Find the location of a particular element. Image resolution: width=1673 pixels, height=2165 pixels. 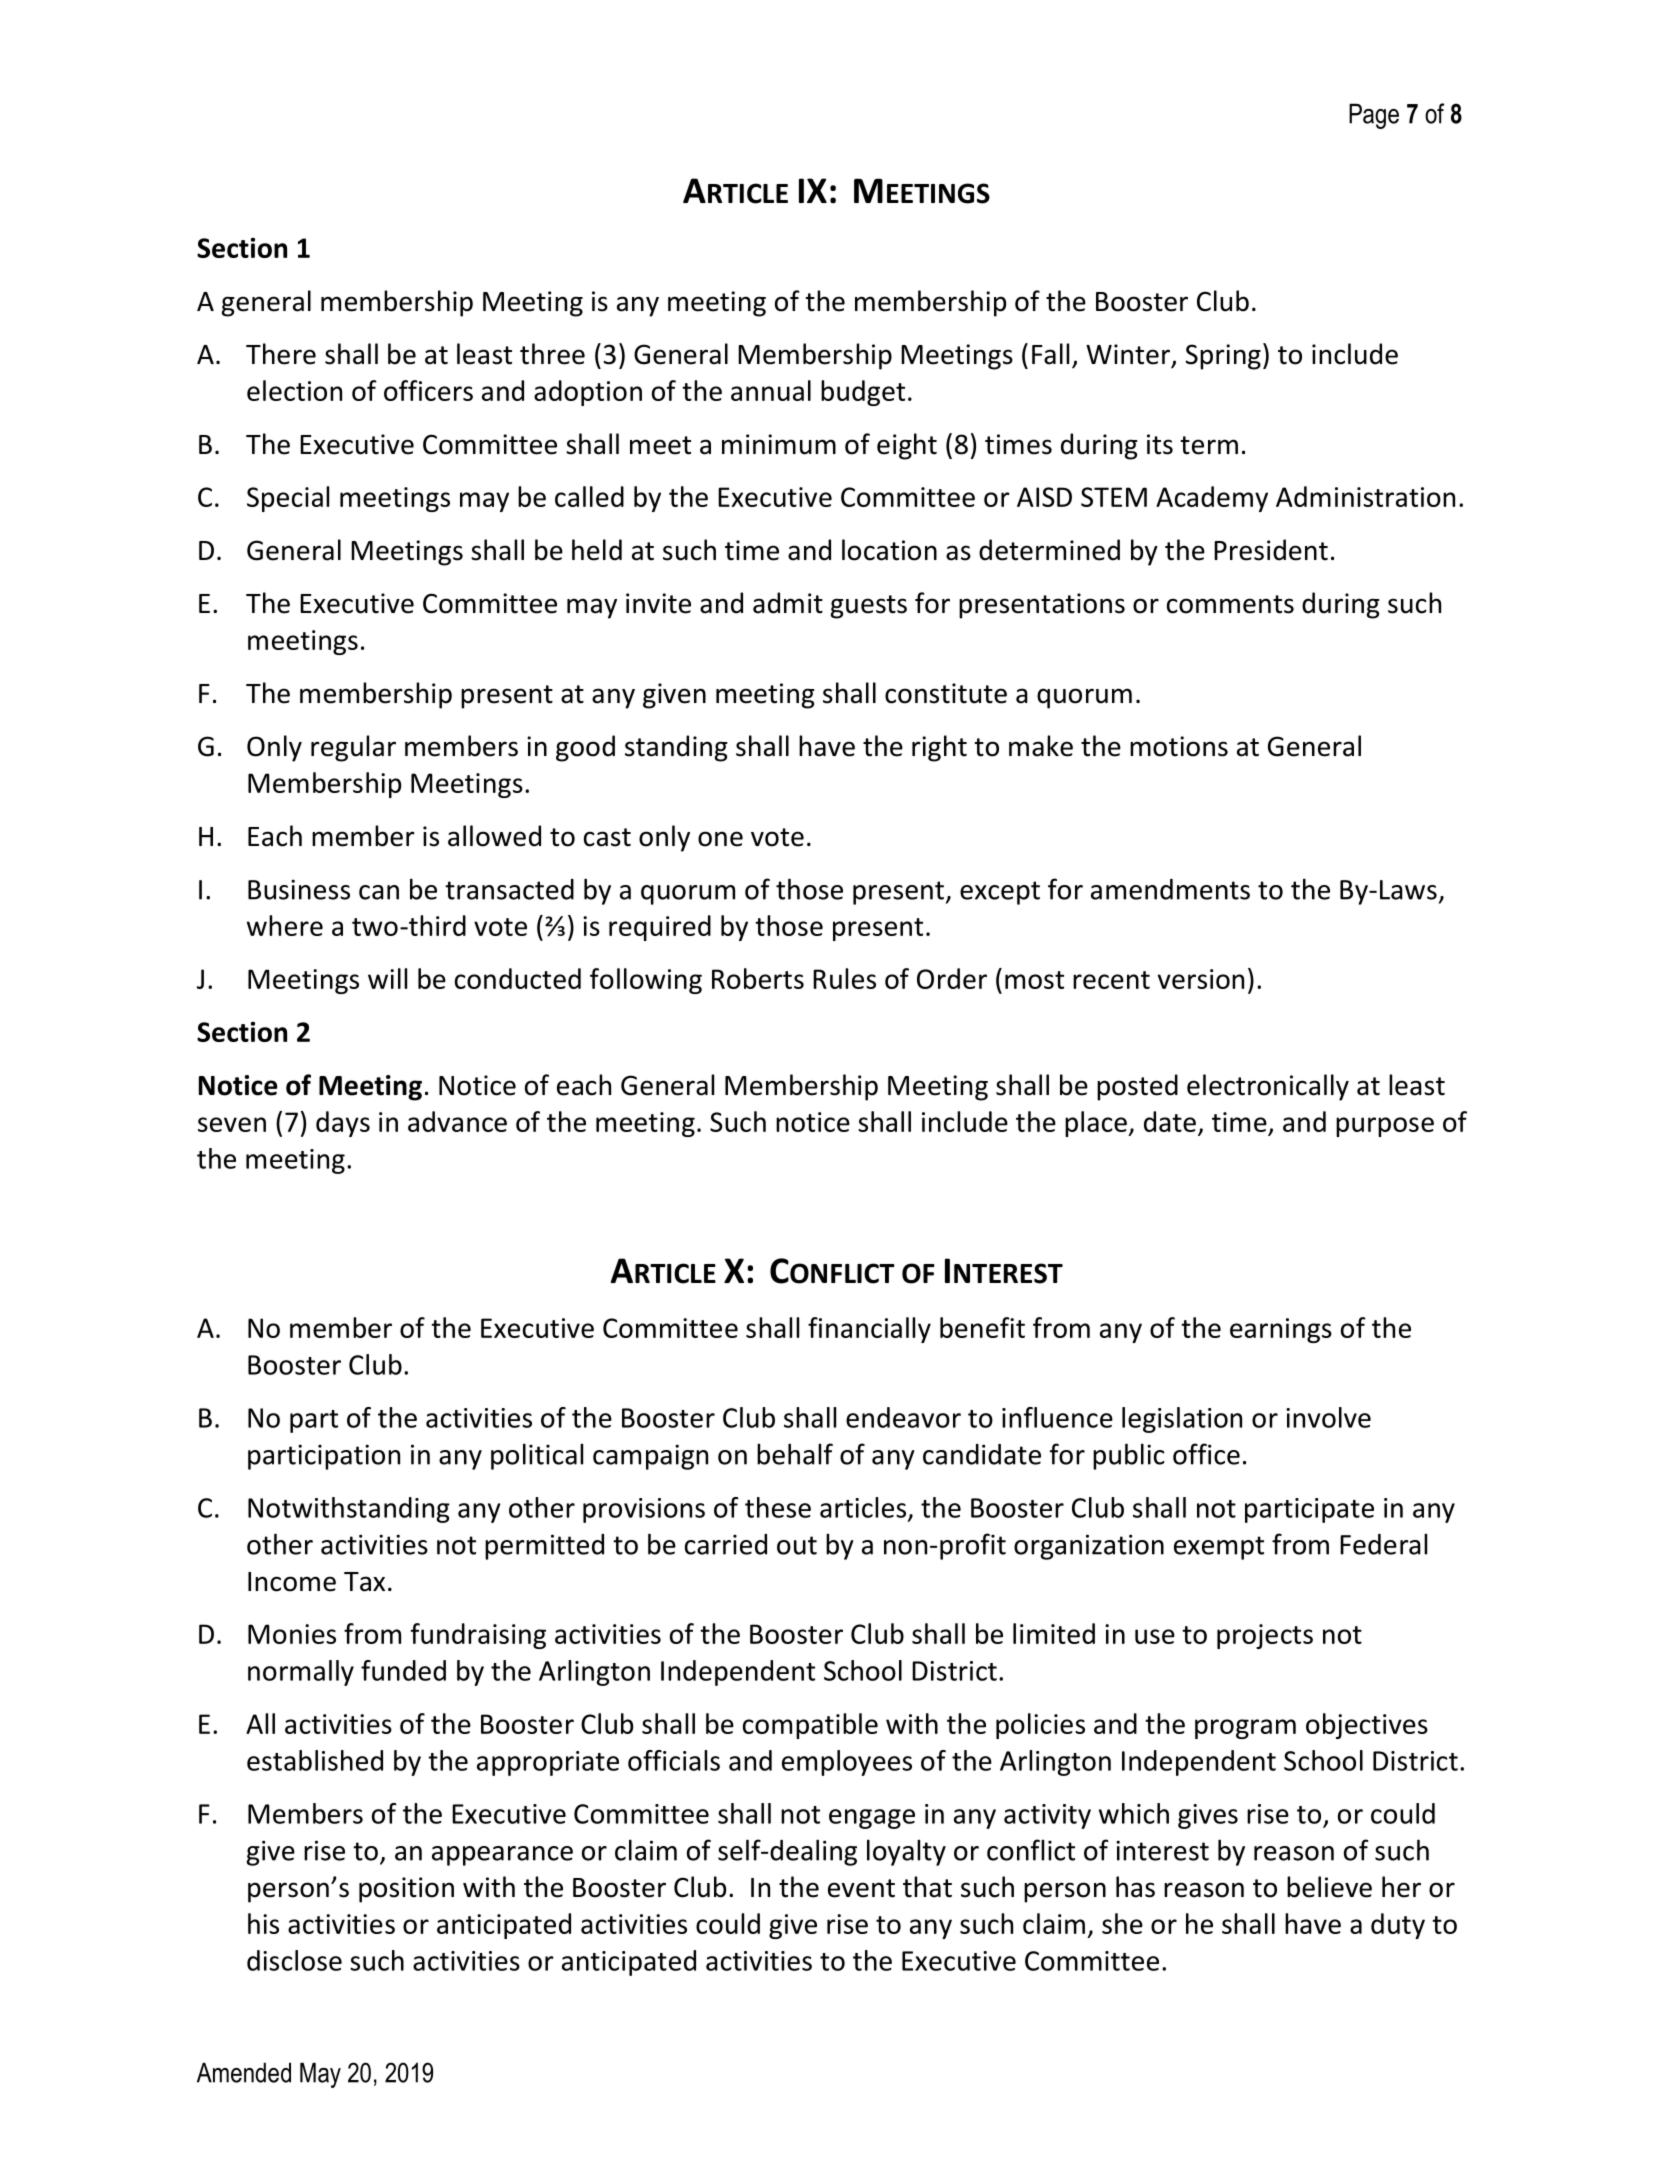

days is located at coordinates (343, 1124).
